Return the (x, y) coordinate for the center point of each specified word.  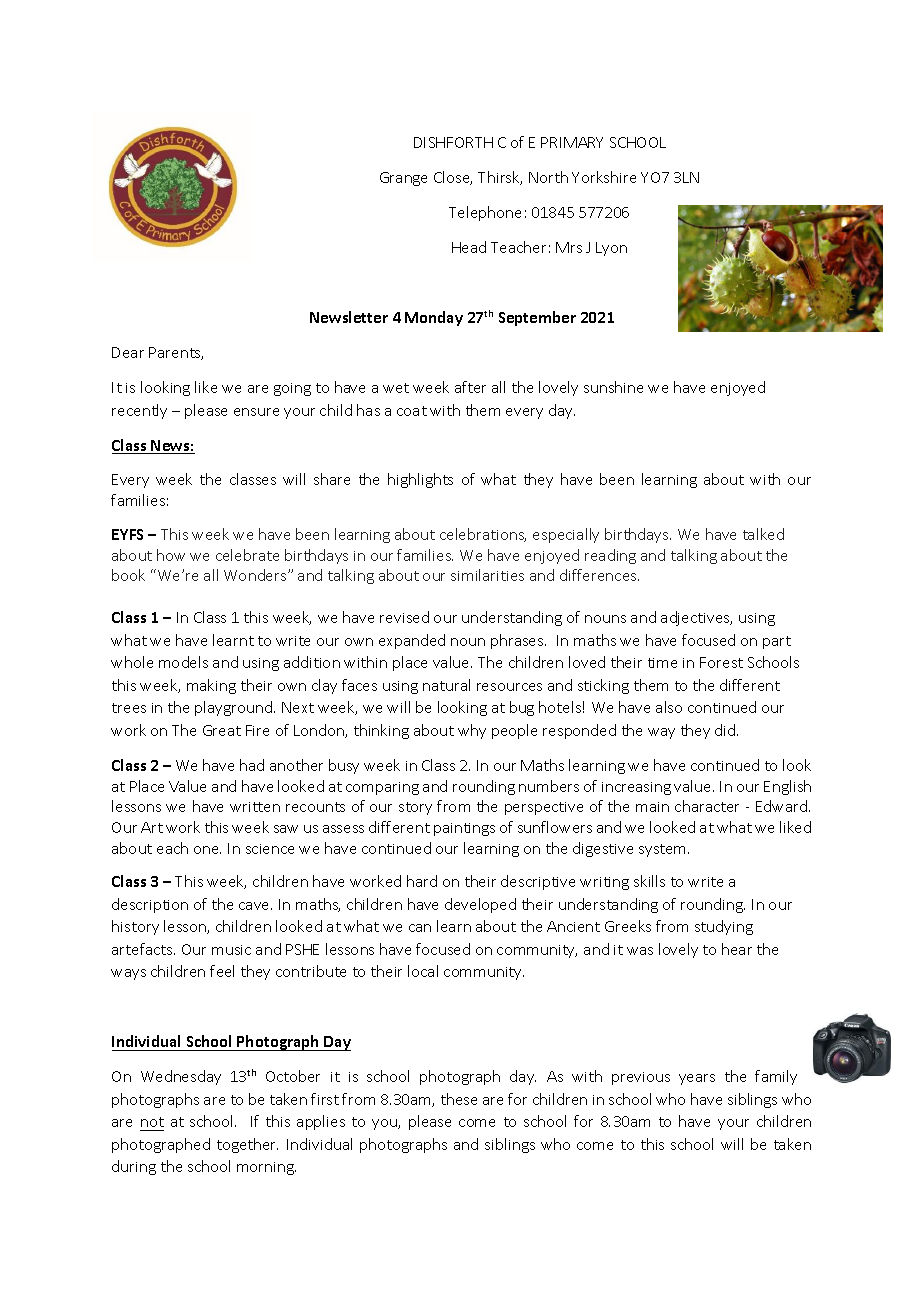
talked (763, 534)
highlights (420, 480)
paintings (464, 829)
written (255, 807)
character (707, 806)
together (247, 1145)
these (459, 1099)
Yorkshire (604, 177)
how (171, 555)
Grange (403, 179)
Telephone (485, 213)
